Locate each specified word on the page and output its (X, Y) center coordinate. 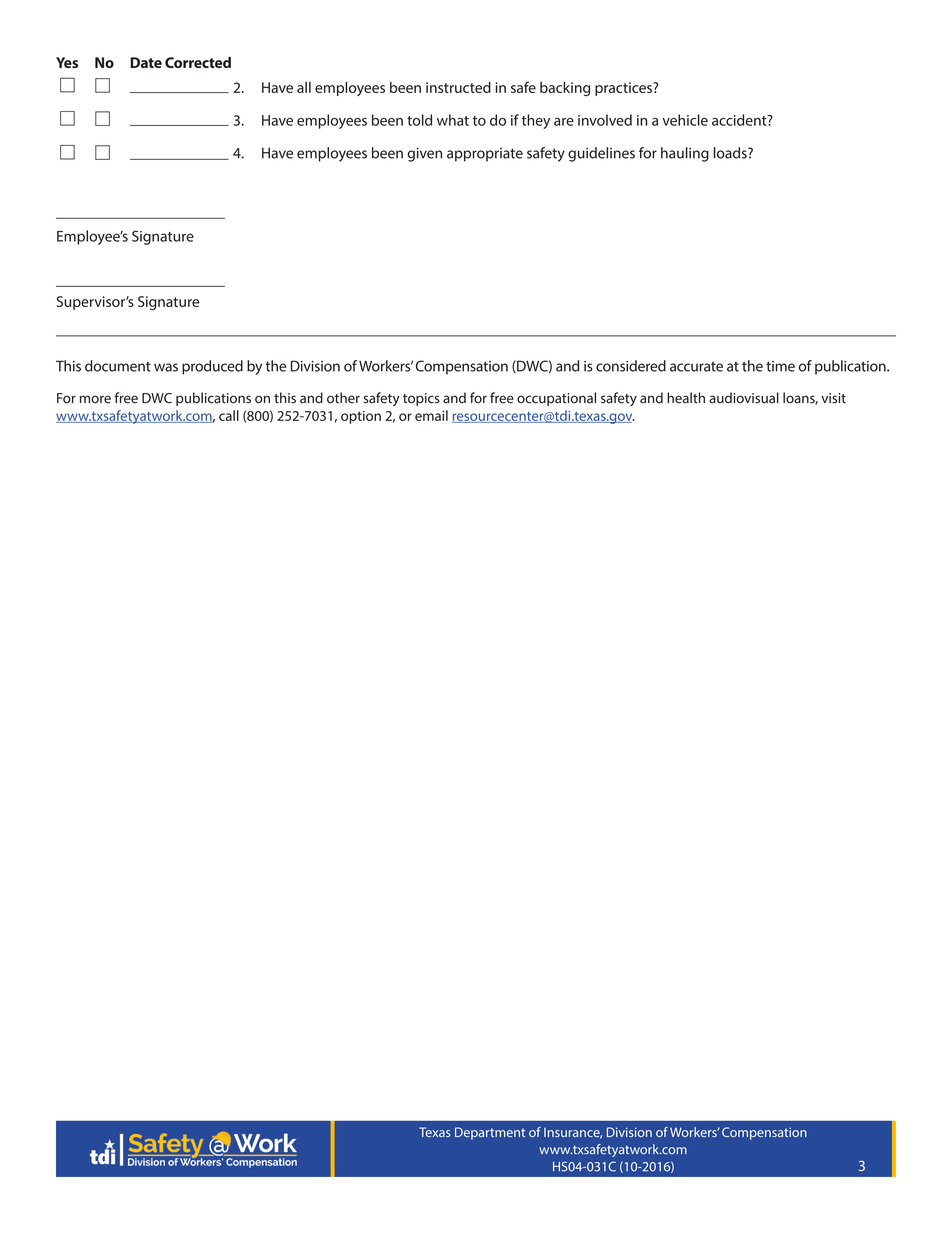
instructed (458, 87)
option (361, 417)
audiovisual (744, 398)
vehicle (685, 120)
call (229, 415)
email (431, 415)
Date (146, 62)
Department (490, 1133)
